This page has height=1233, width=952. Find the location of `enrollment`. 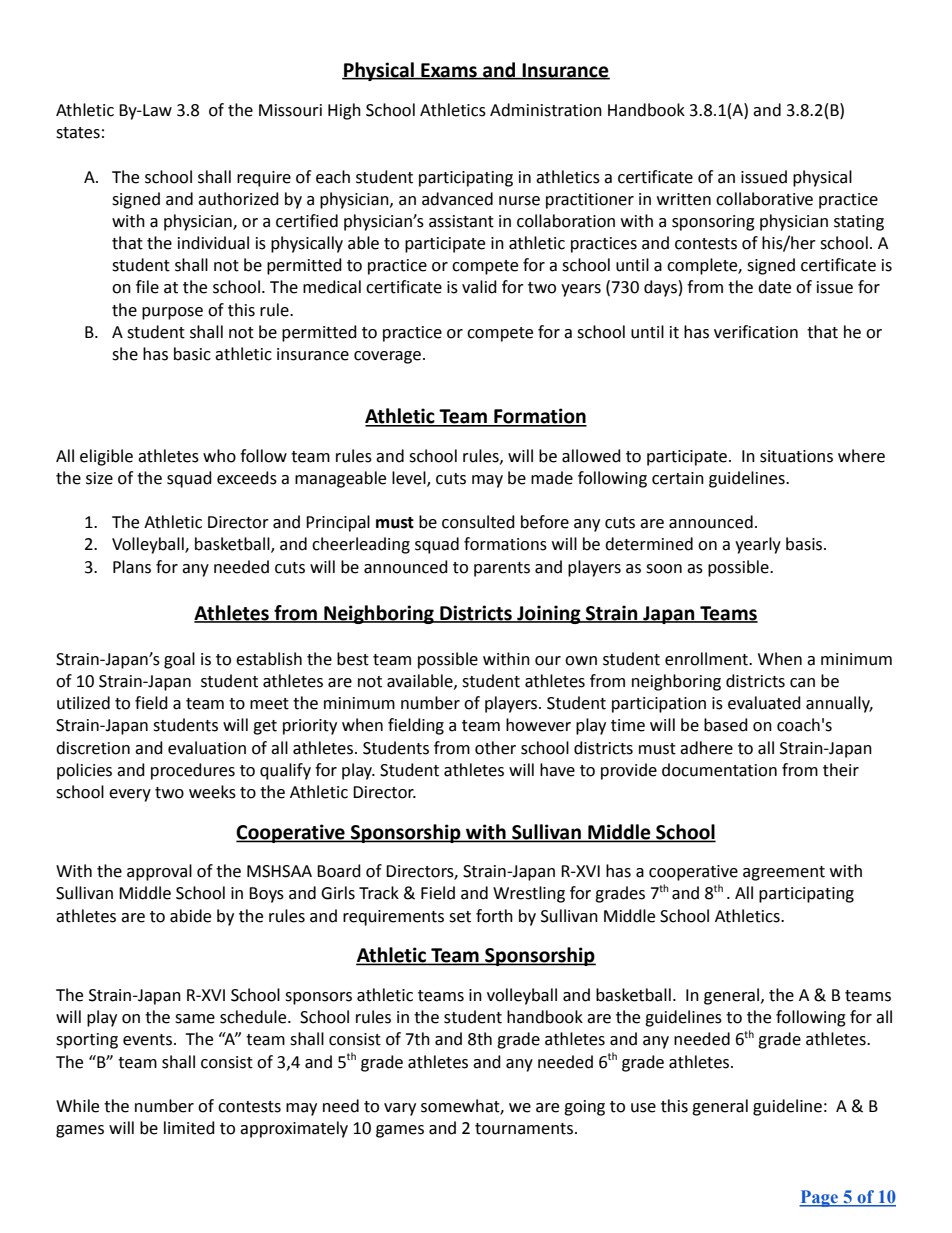

enrollment is located at coordinates (707, 659).
